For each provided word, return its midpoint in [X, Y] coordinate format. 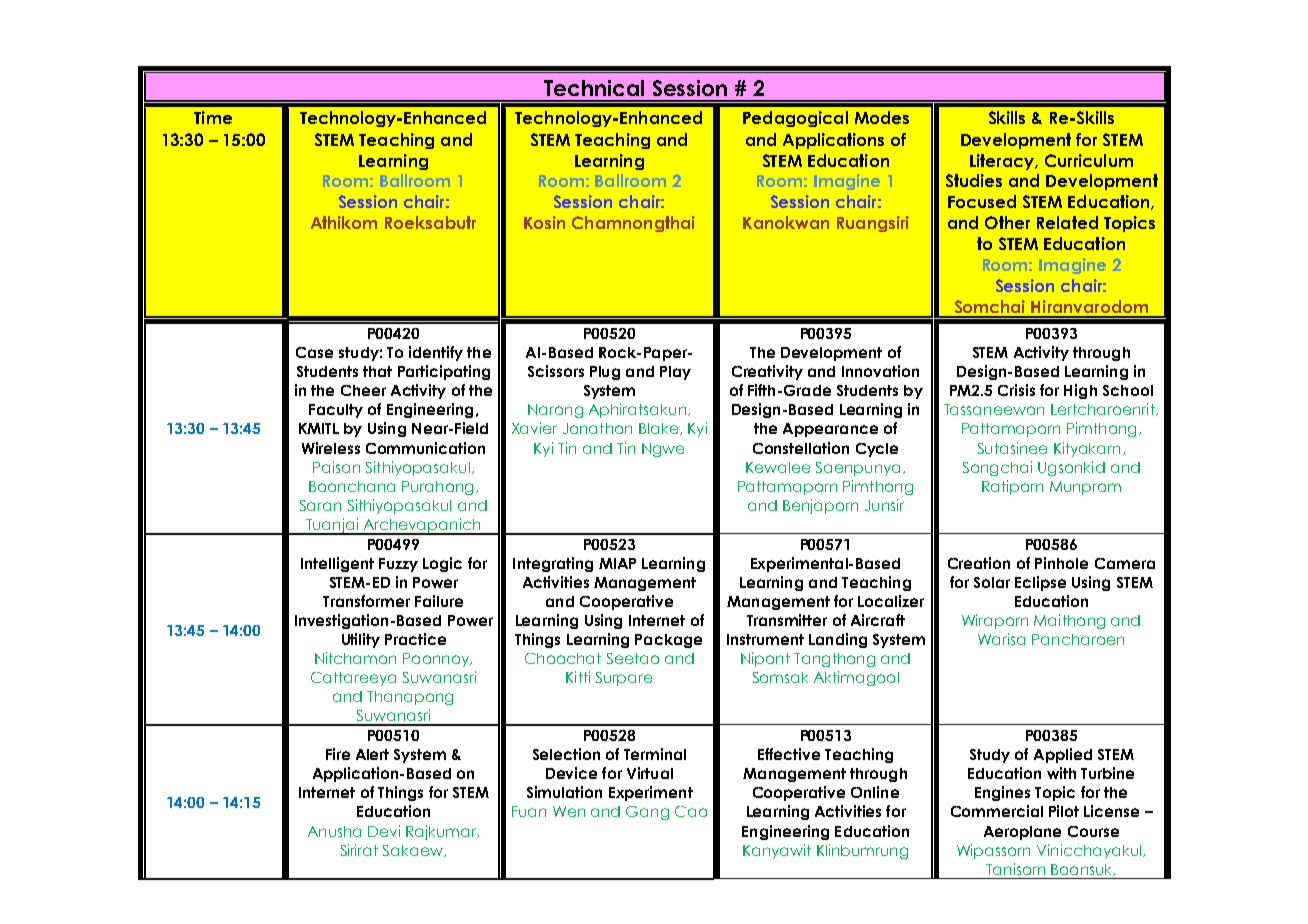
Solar [992, 582]
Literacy [1003, 162]
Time [213, 117]
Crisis [1016, 390]
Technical [594, 88]
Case [314, 352]
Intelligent [337, 564]
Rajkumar [442, 832]
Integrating [553, 564]
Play [675, 373]
